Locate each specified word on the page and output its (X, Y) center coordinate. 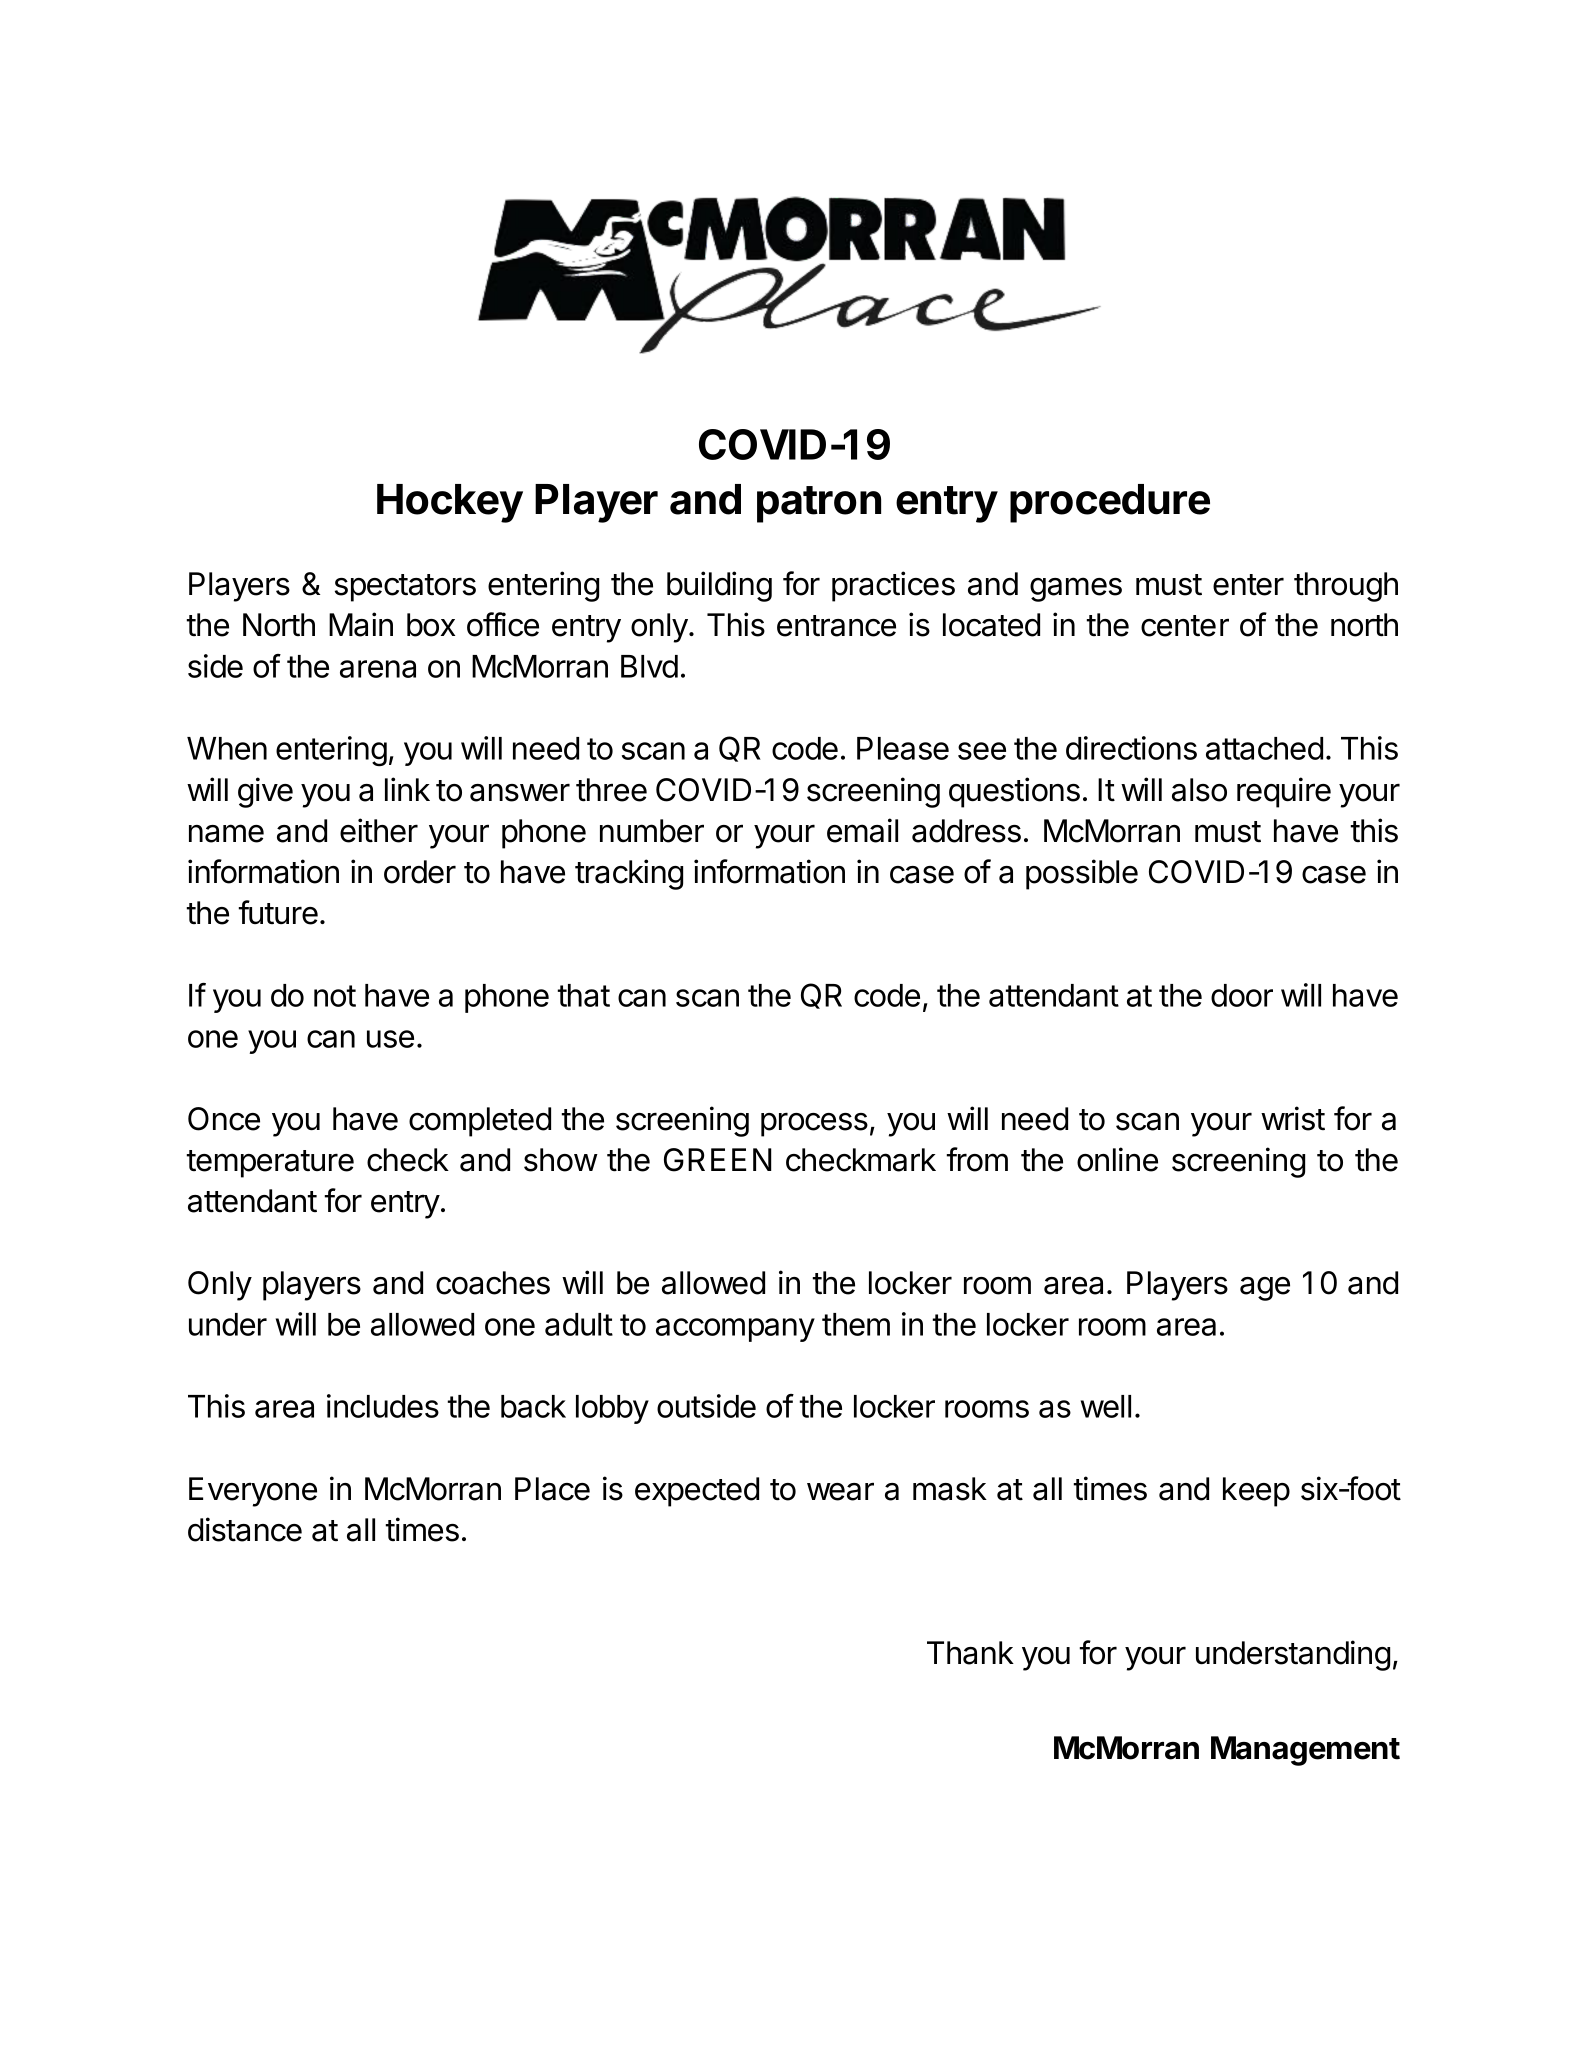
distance (245, 1529)
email (862, 830)
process (814, 1124)
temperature (270, 1164)
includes (383, 1406)
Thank (970, 1653)
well (1106, 1406)
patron (819, 504)
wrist (1293, 1118)
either (379, 830)
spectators (405, 588)
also (1199, 790)
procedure (1110, 503)
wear (840, 1492)
